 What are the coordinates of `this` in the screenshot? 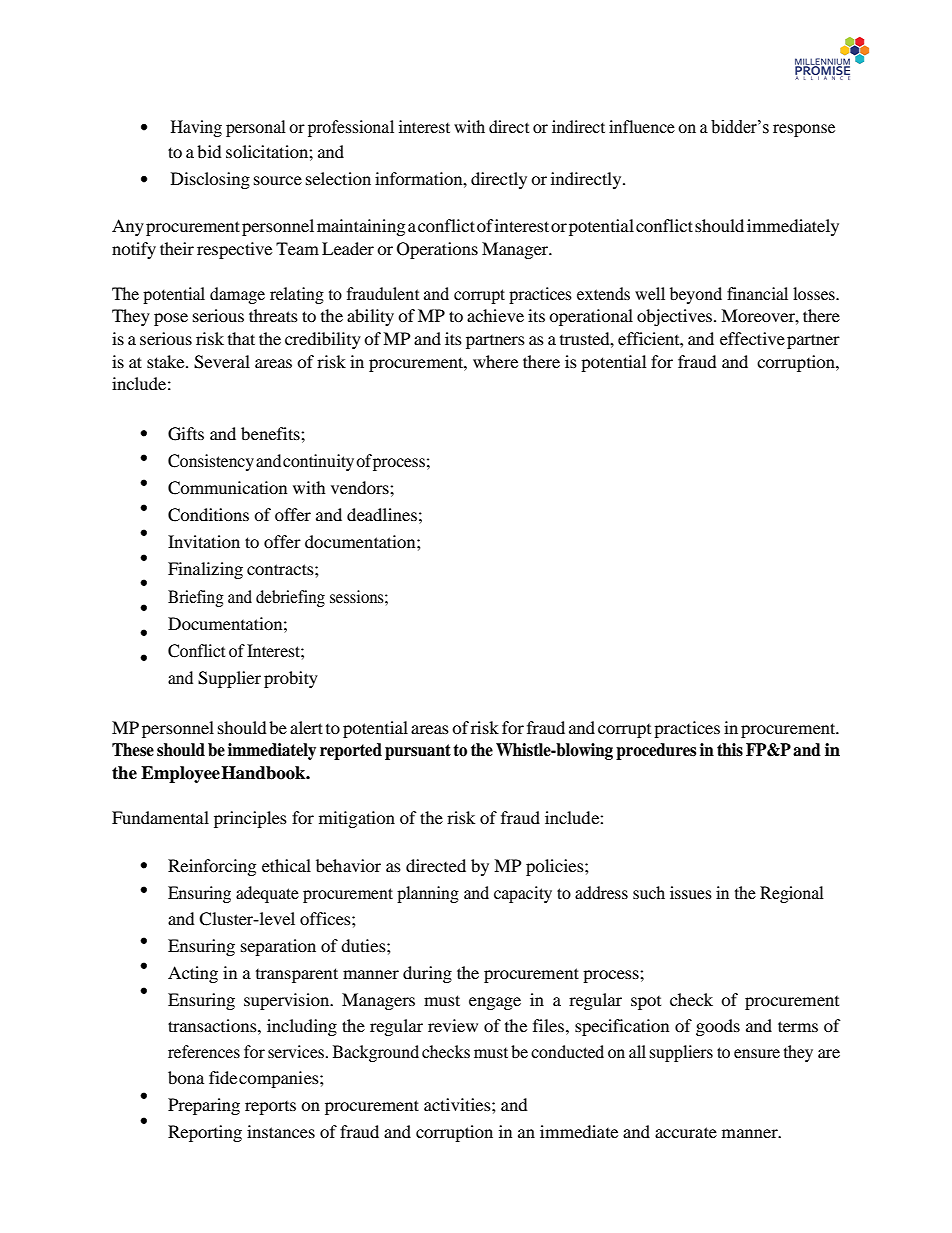 It's located at (730, 750).
